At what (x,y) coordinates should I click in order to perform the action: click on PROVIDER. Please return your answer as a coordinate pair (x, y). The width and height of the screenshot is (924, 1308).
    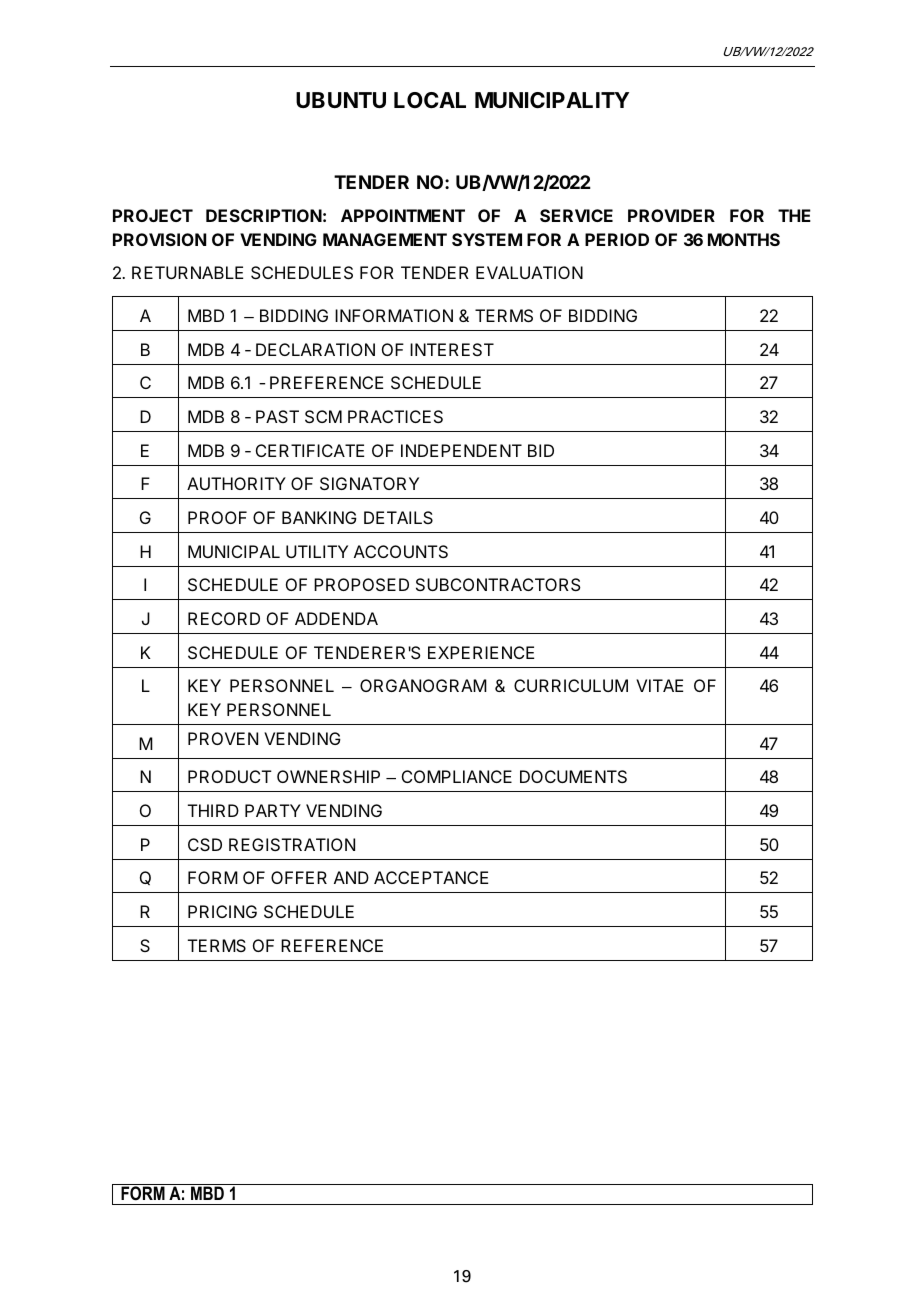
    Looking at the image, I should click on (671, 215).
